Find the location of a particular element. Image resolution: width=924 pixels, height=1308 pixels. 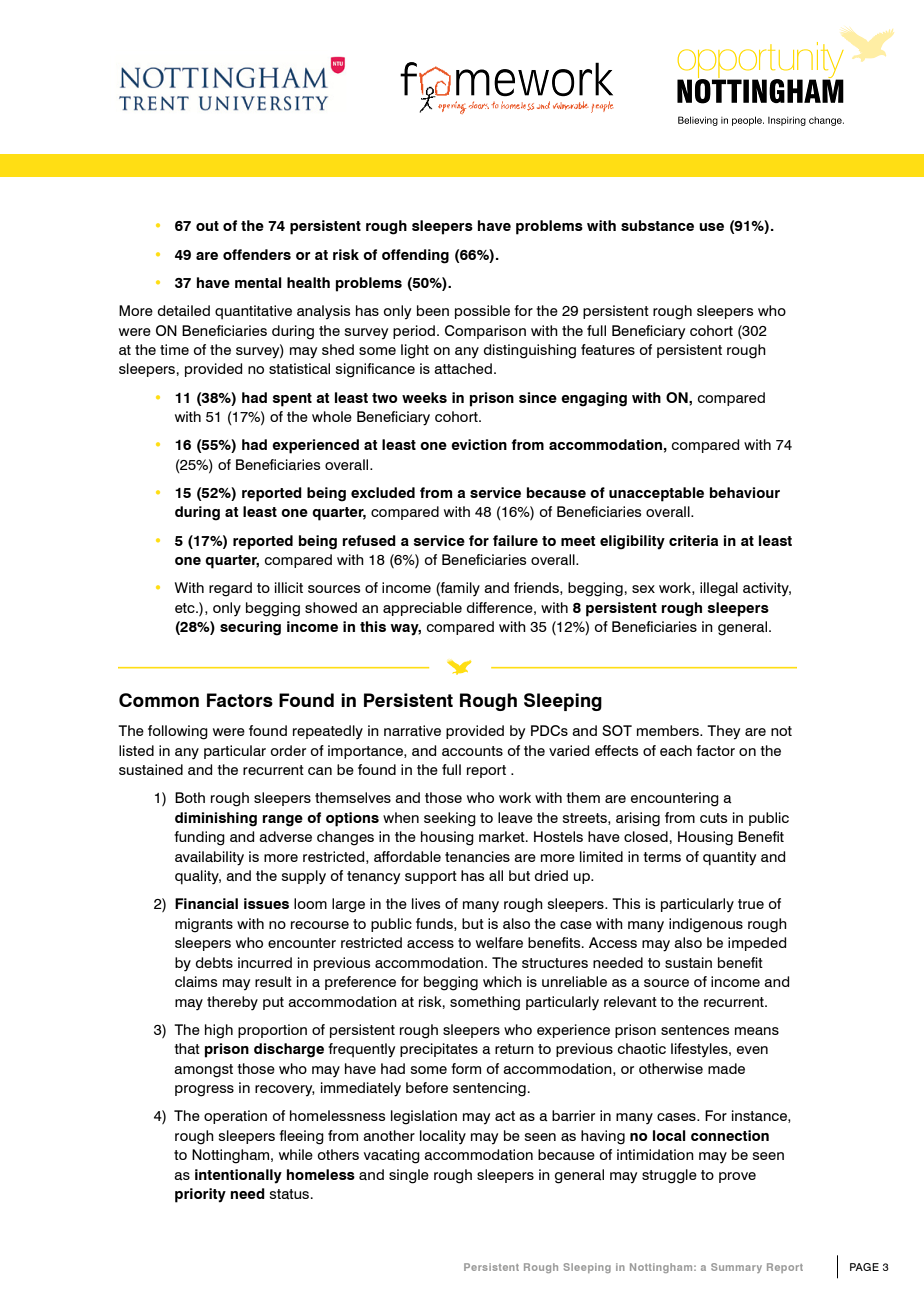

following is located at coordinates (178, 732).
